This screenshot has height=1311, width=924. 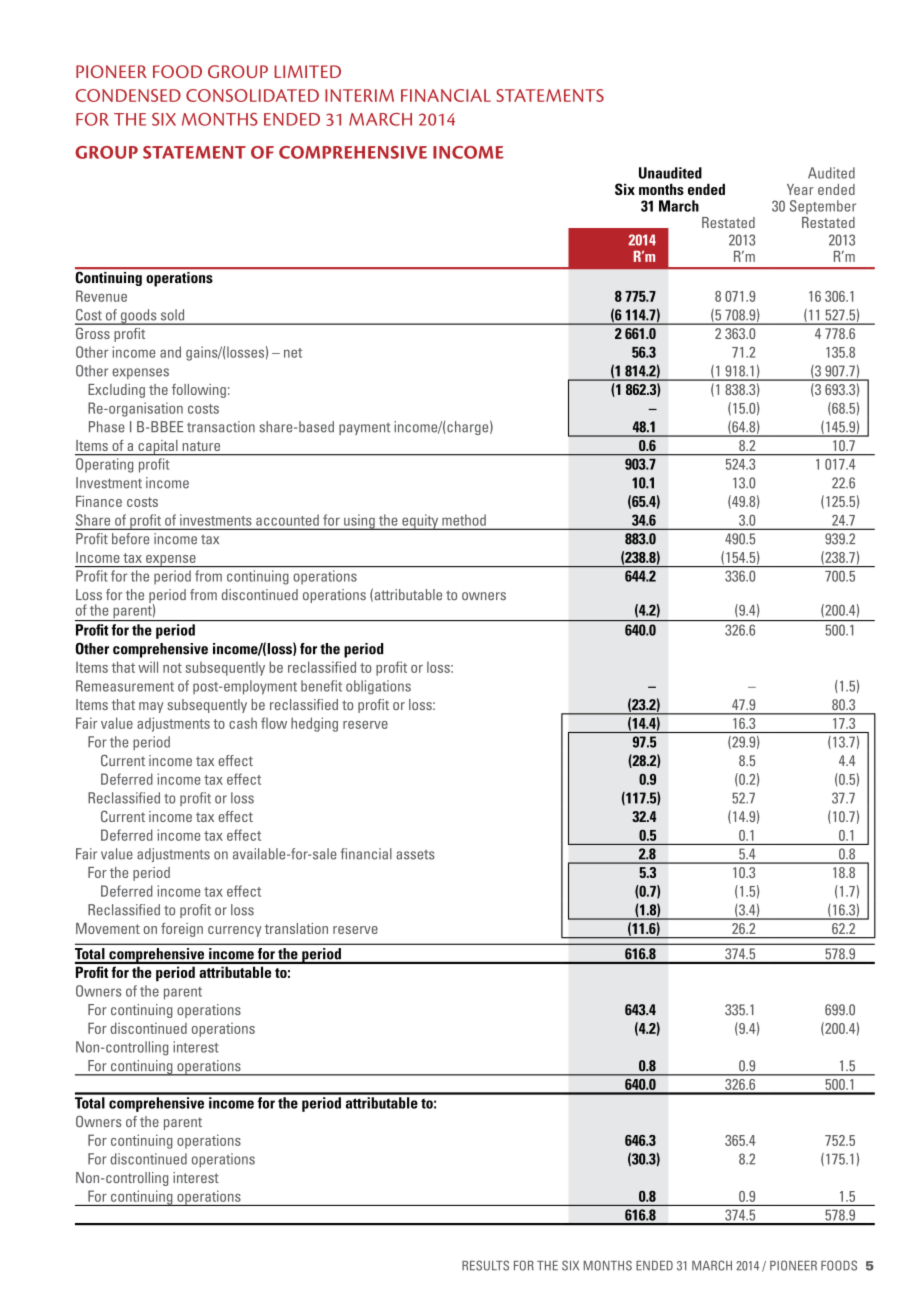 I want to click on translation, so click(x=296, y=928).
